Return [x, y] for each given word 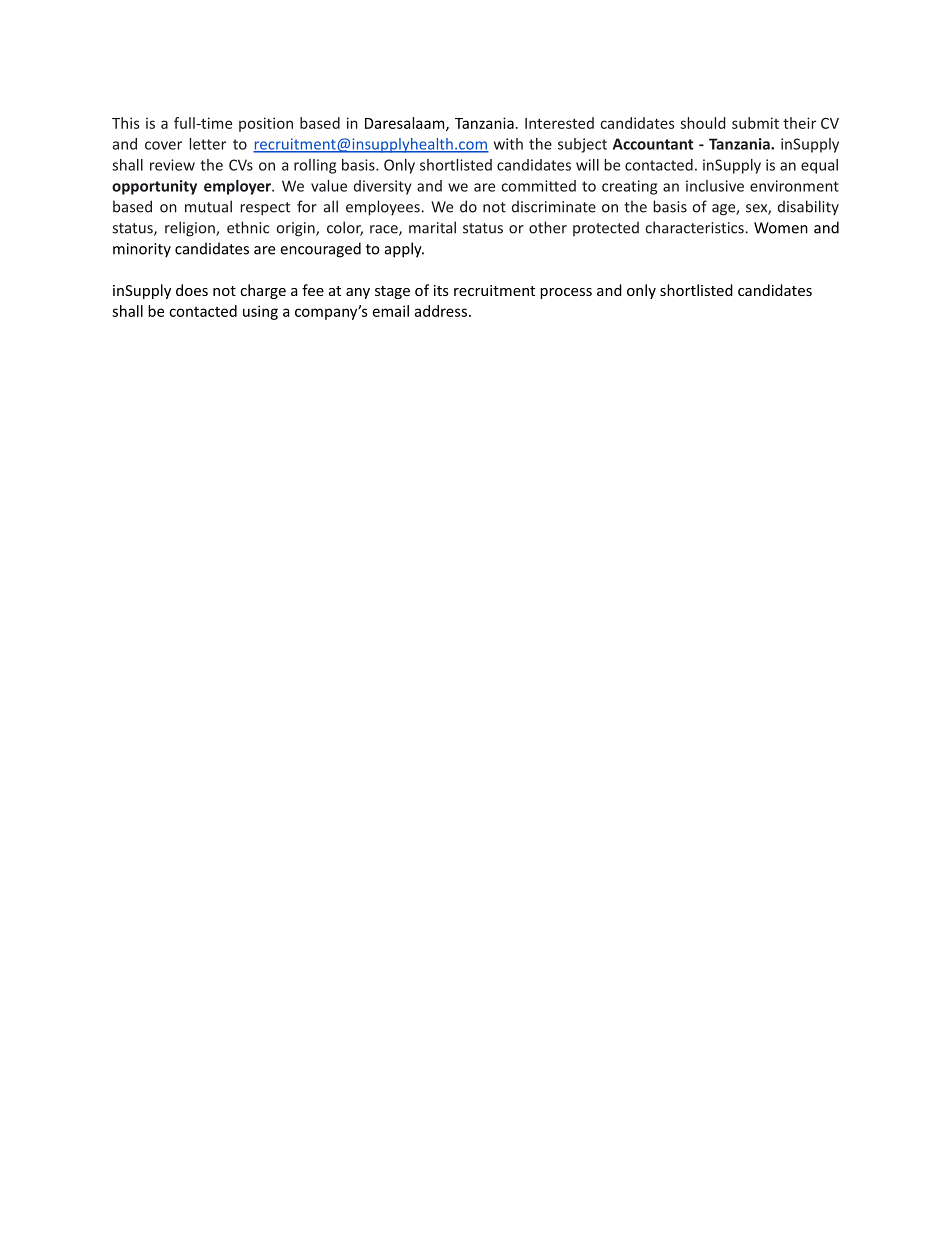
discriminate [554, 206]
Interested [559, 123]
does [192, 290]
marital [432, 227]
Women [781, 228]
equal [819, 166]
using [260, 312]
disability [808, 207]
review [172, 165]
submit [755, 123]
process [566, 293]
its [441, 290]
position [266, 124]
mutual [208, 206]
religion [191, 229]
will [587, 165]
